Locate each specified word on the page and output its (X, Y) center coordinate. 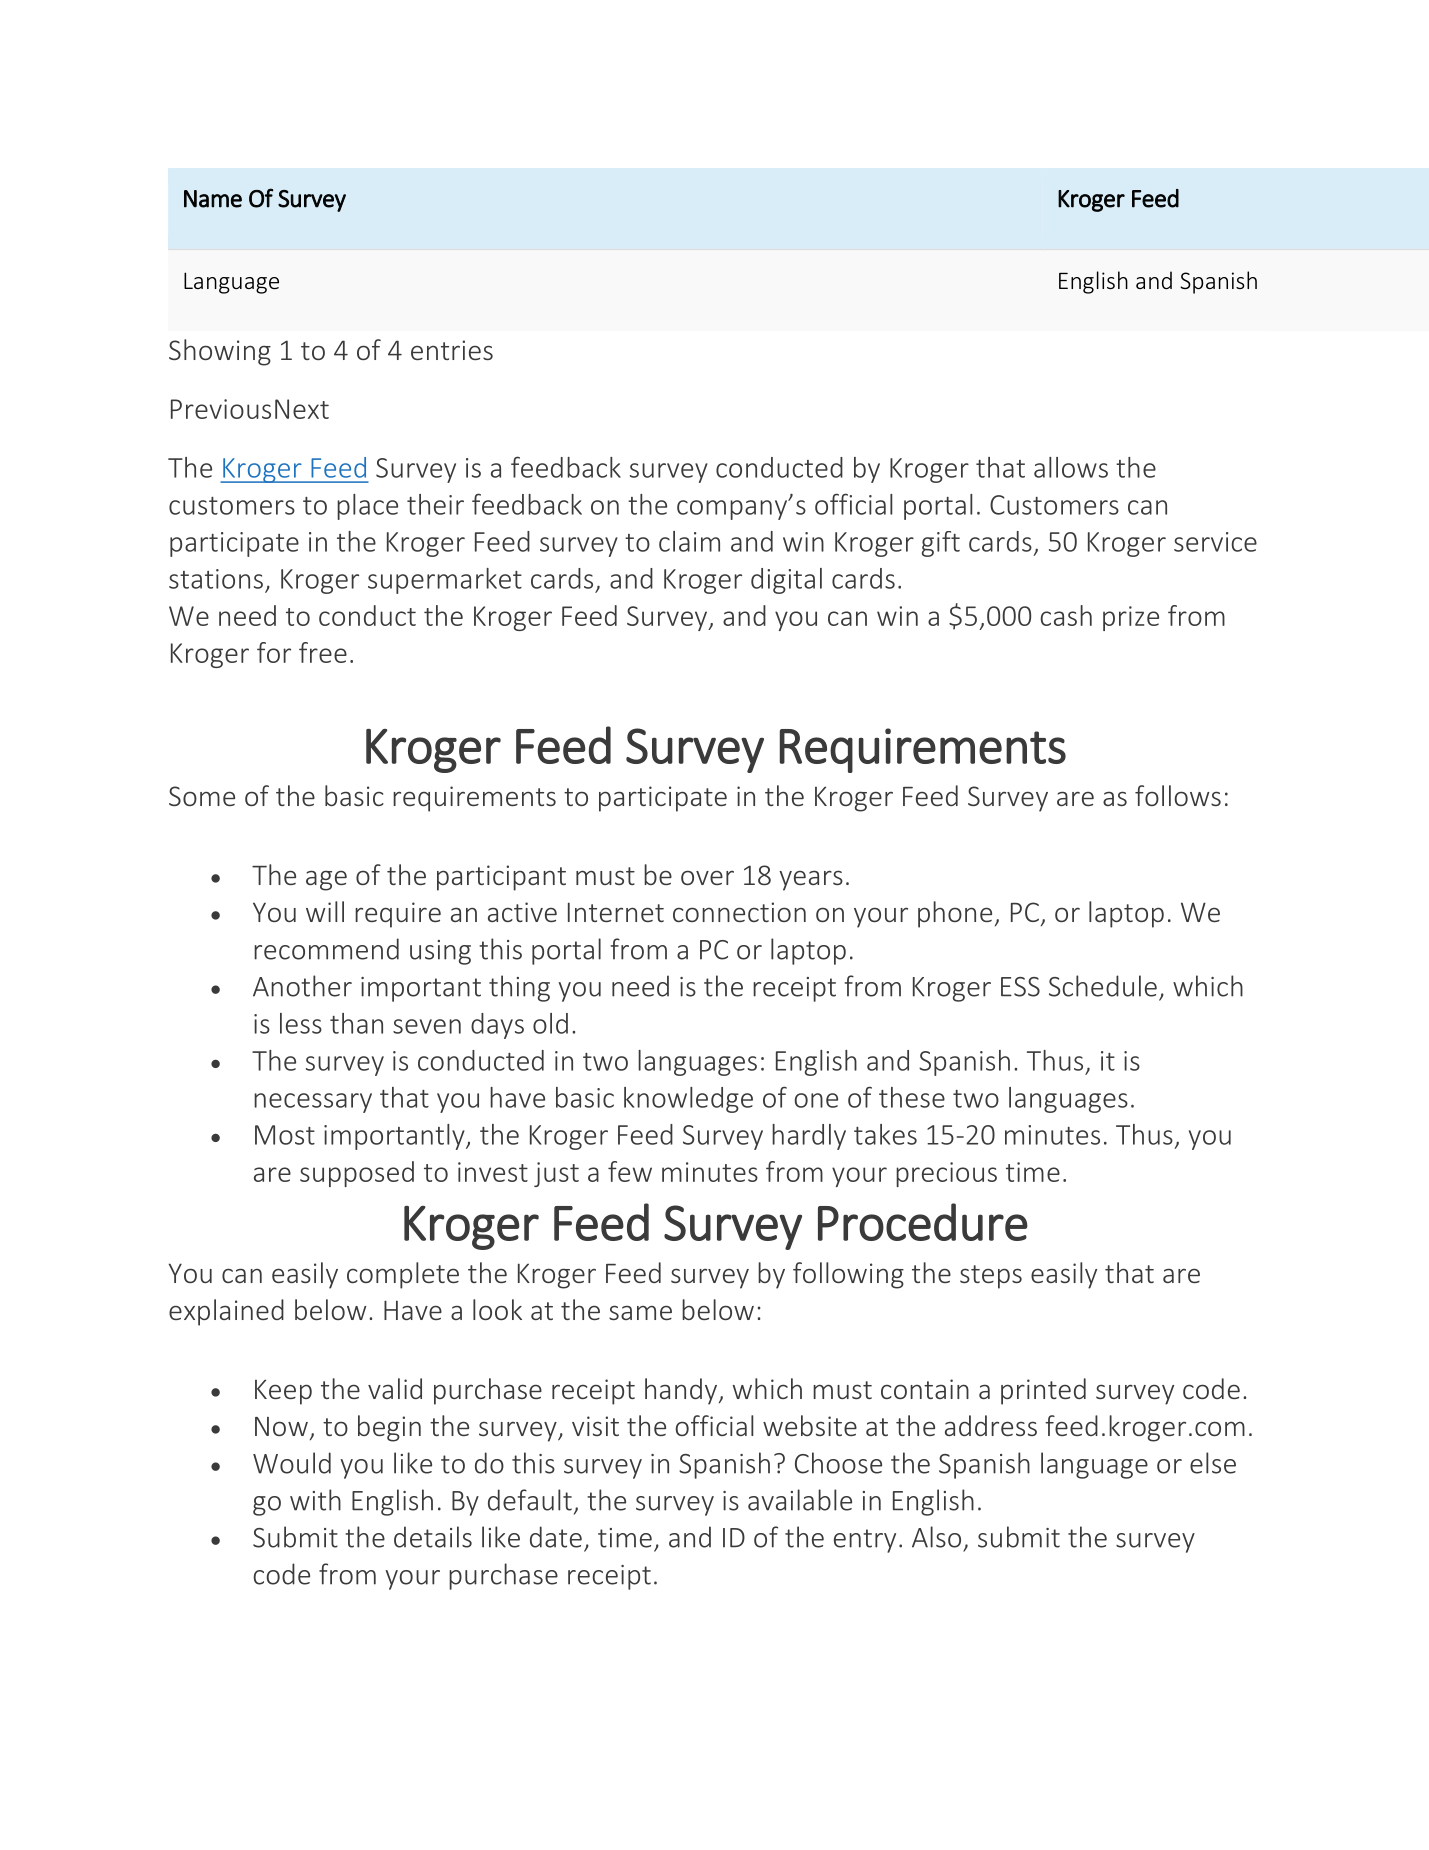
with (315, 1500)
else (1213, 1463)
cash (1066, 615)
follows (1178, 795)
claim (689, 541)
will (325, 911)
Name (213, 199)
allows (1071, 467)
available (800, 1500)
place (367, 507)
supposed (357, 1174)
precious (946, 1174)
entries (452, 350)
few (630, 1171)
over (707, 877)
